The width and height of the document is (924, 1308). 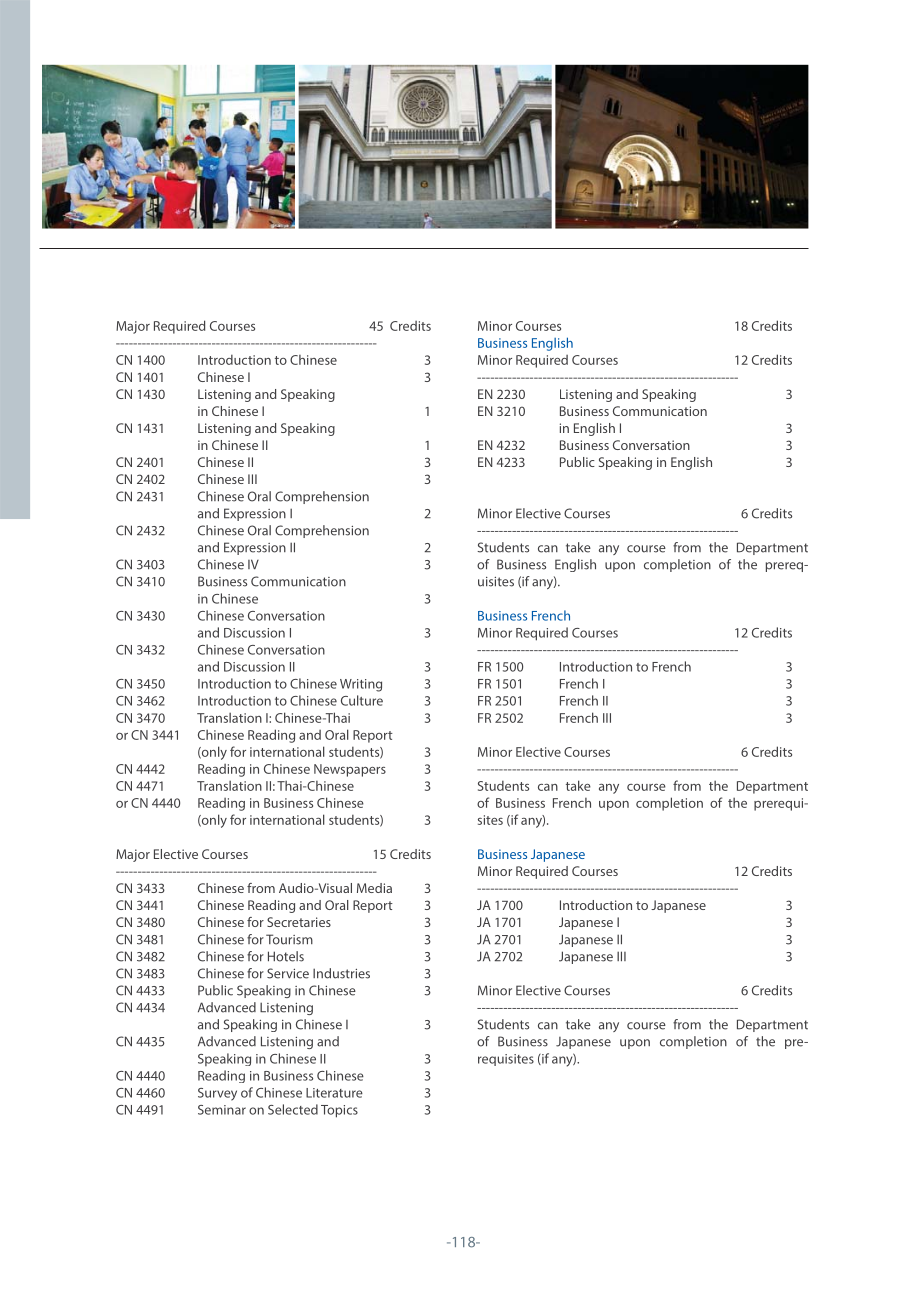 What do you see at coordinates (361, 685) in the document?
I see `Writing` at bounding box center [361, 685].
